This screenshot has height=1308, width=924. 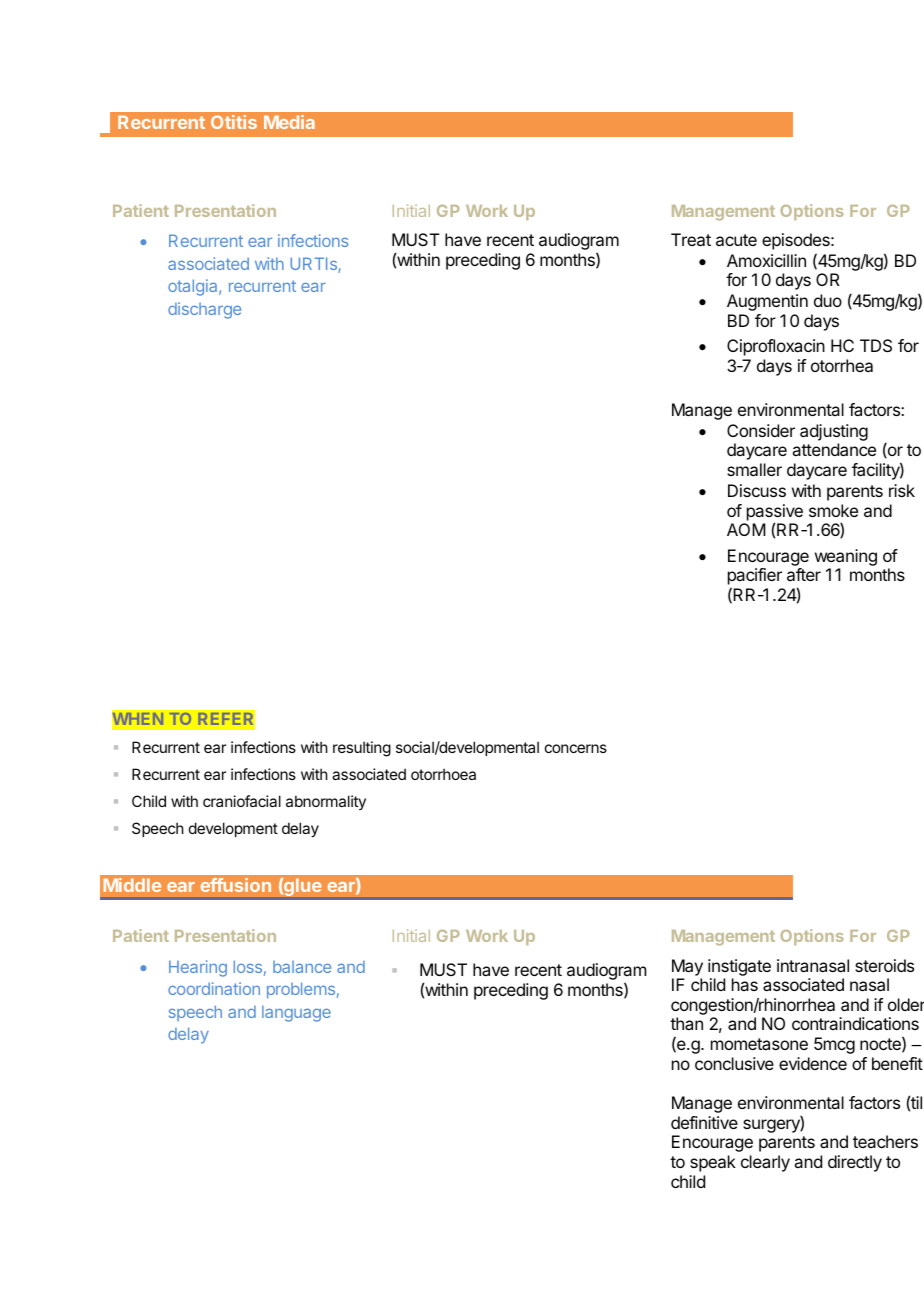 I want to click on steroids, so click(x=884, y=965).
